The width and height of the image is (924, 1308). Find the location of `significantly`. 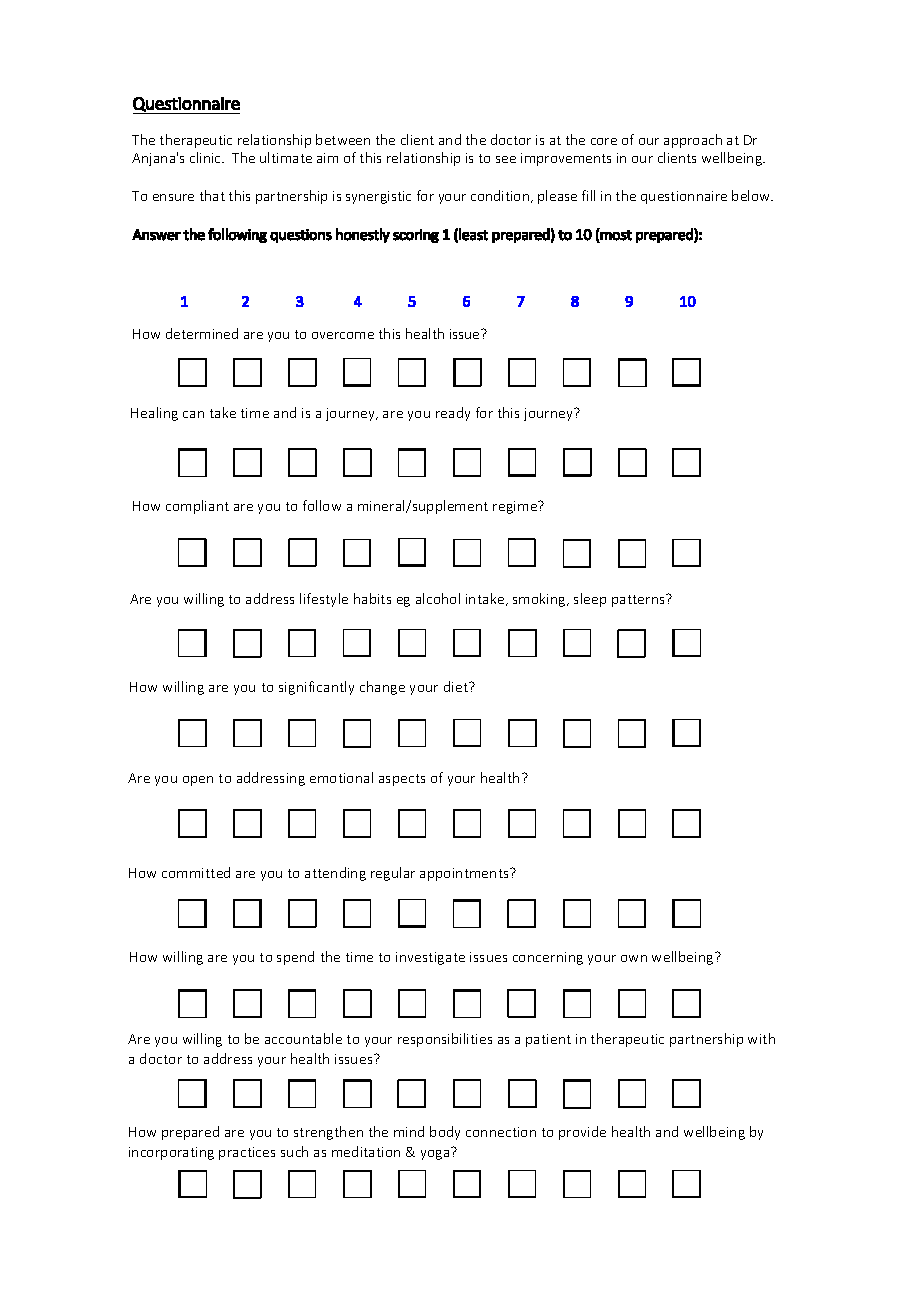

significantly is located at coordinates (316, 688).
